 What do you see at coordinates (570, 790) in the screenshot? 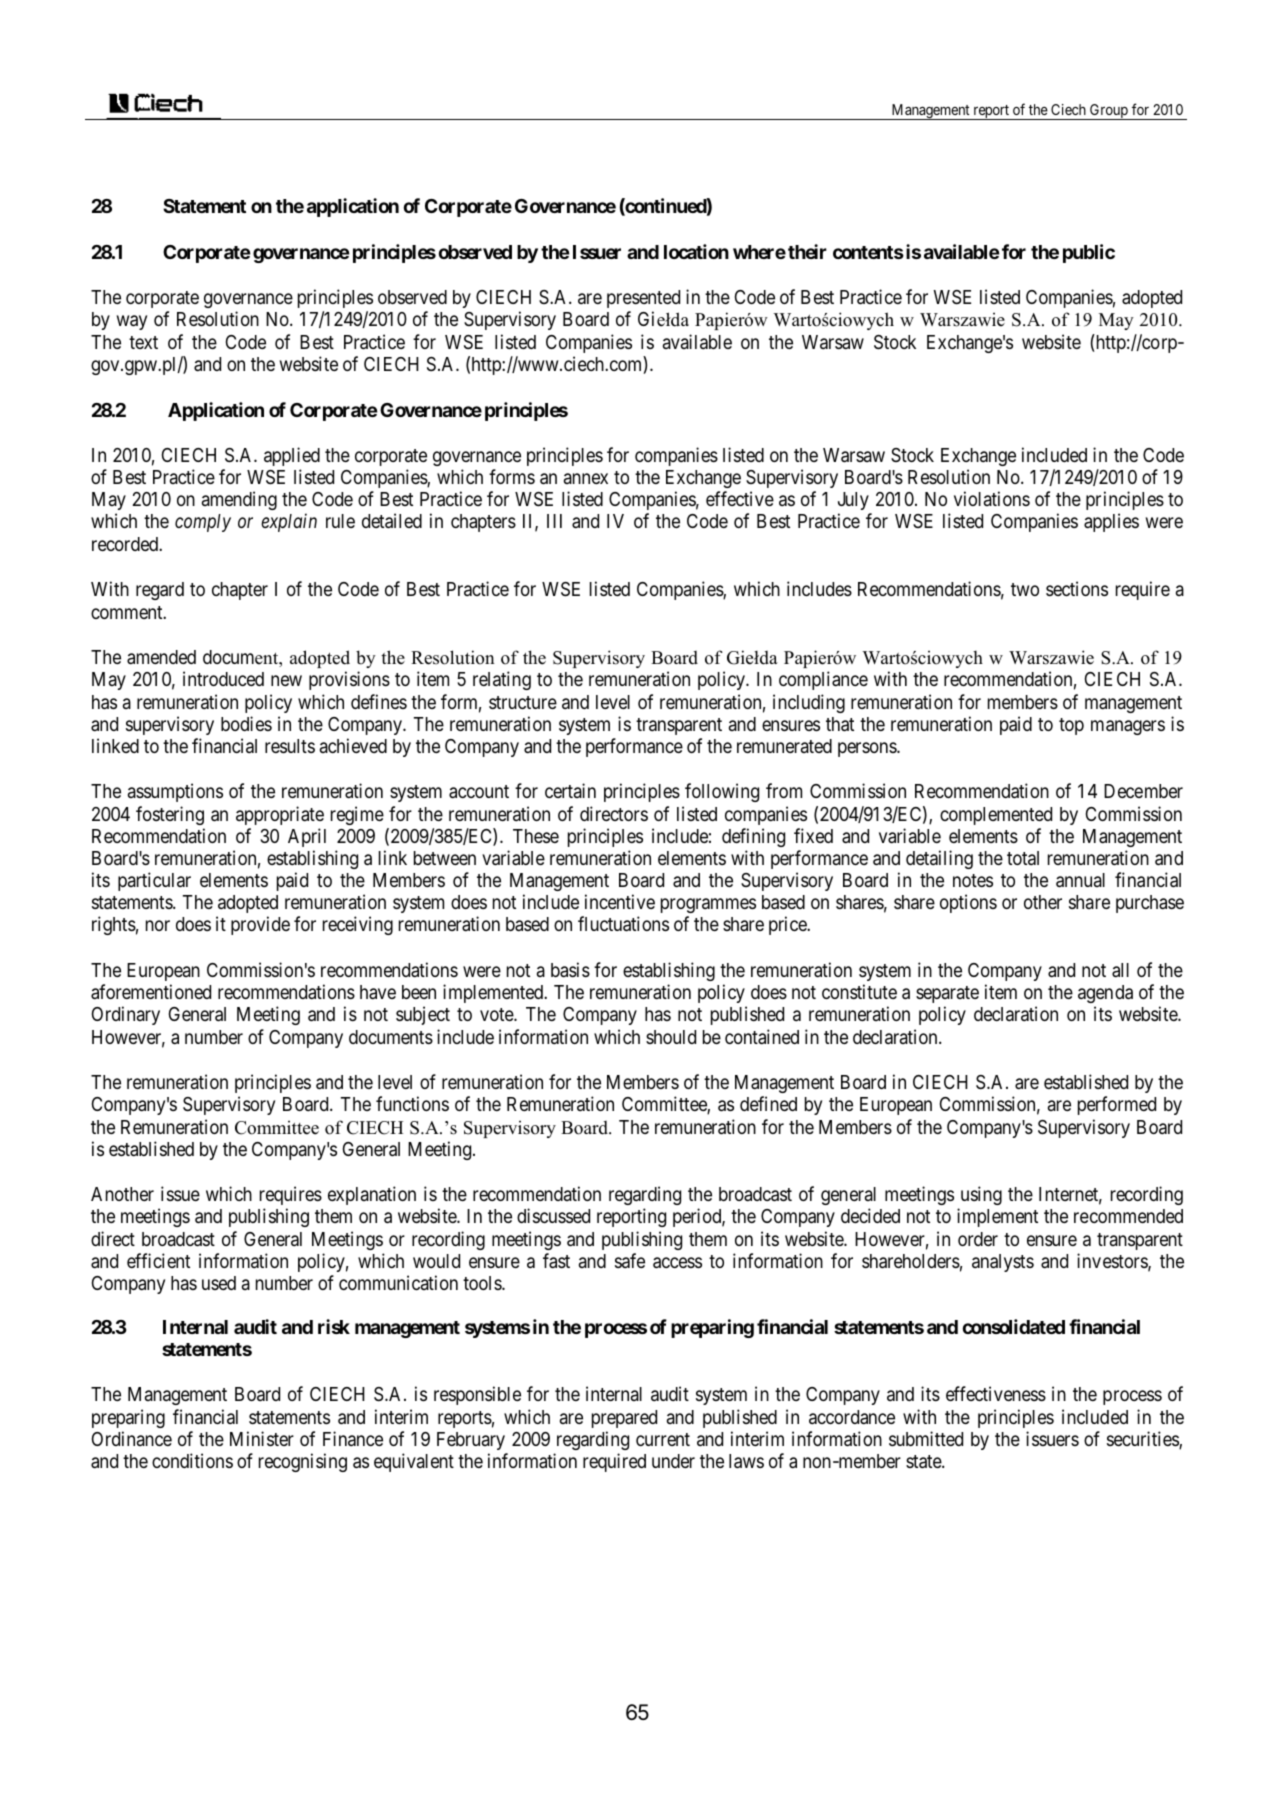
I see `certain` at bounding box center [570, 790].
